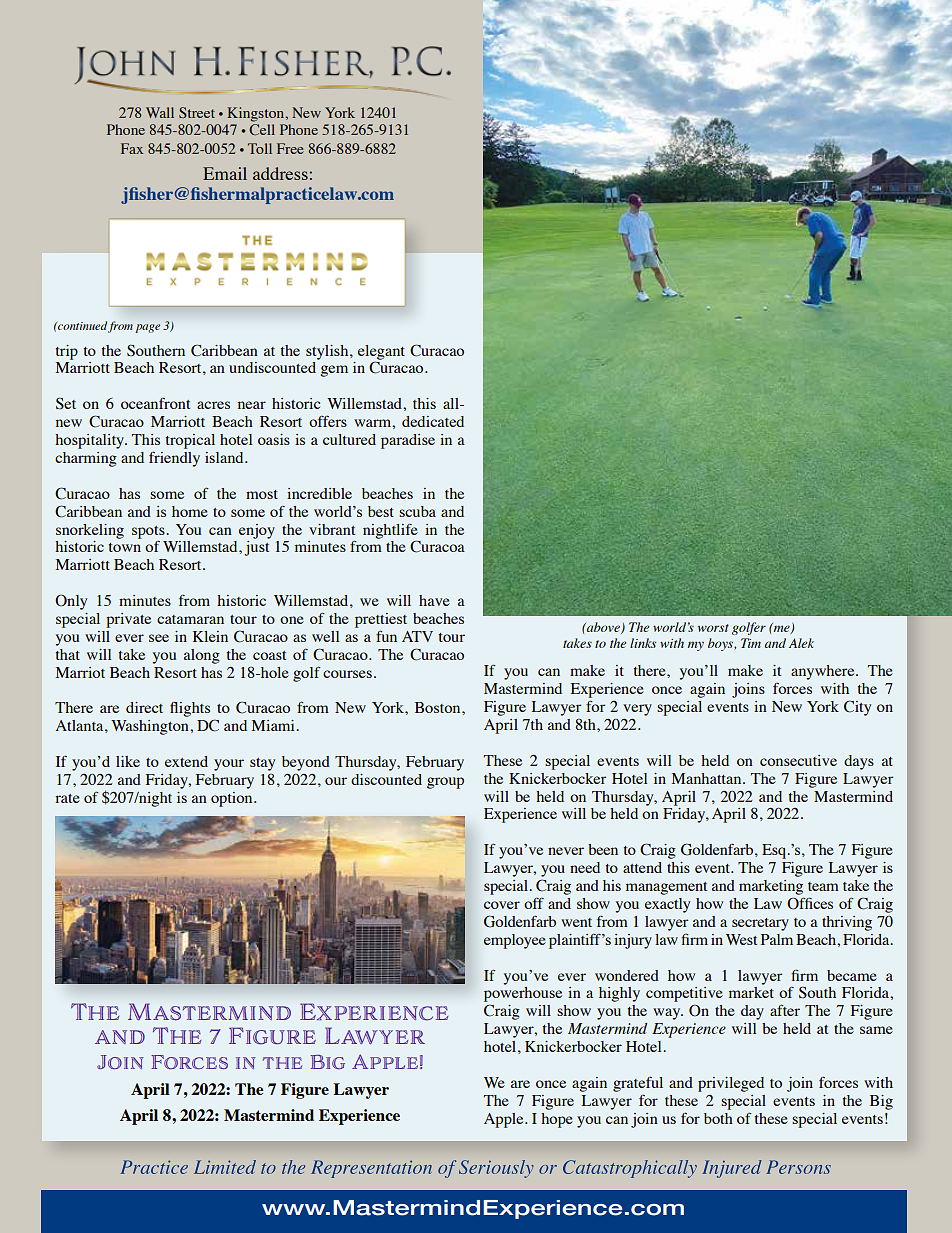 The height and width of the image is (1233, 952). What do you see at coordinates (434, 600) in the image?
I see `have` at bounding box center [434, 600].
